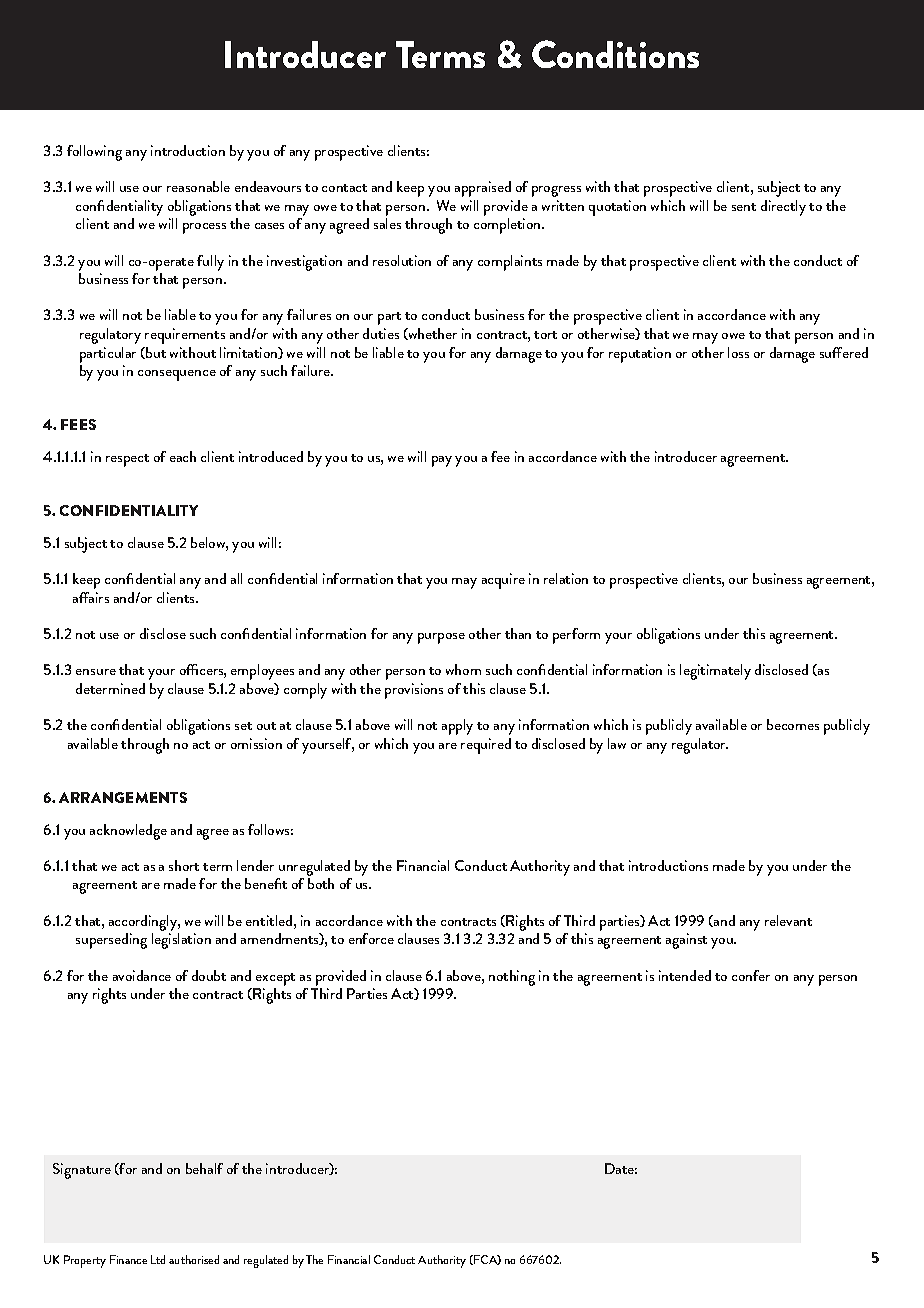 This page has height=1308, width=924. What do you see at coordinates (738, 352) in the page?
I see `loss` at bounding box center [738, 352].
